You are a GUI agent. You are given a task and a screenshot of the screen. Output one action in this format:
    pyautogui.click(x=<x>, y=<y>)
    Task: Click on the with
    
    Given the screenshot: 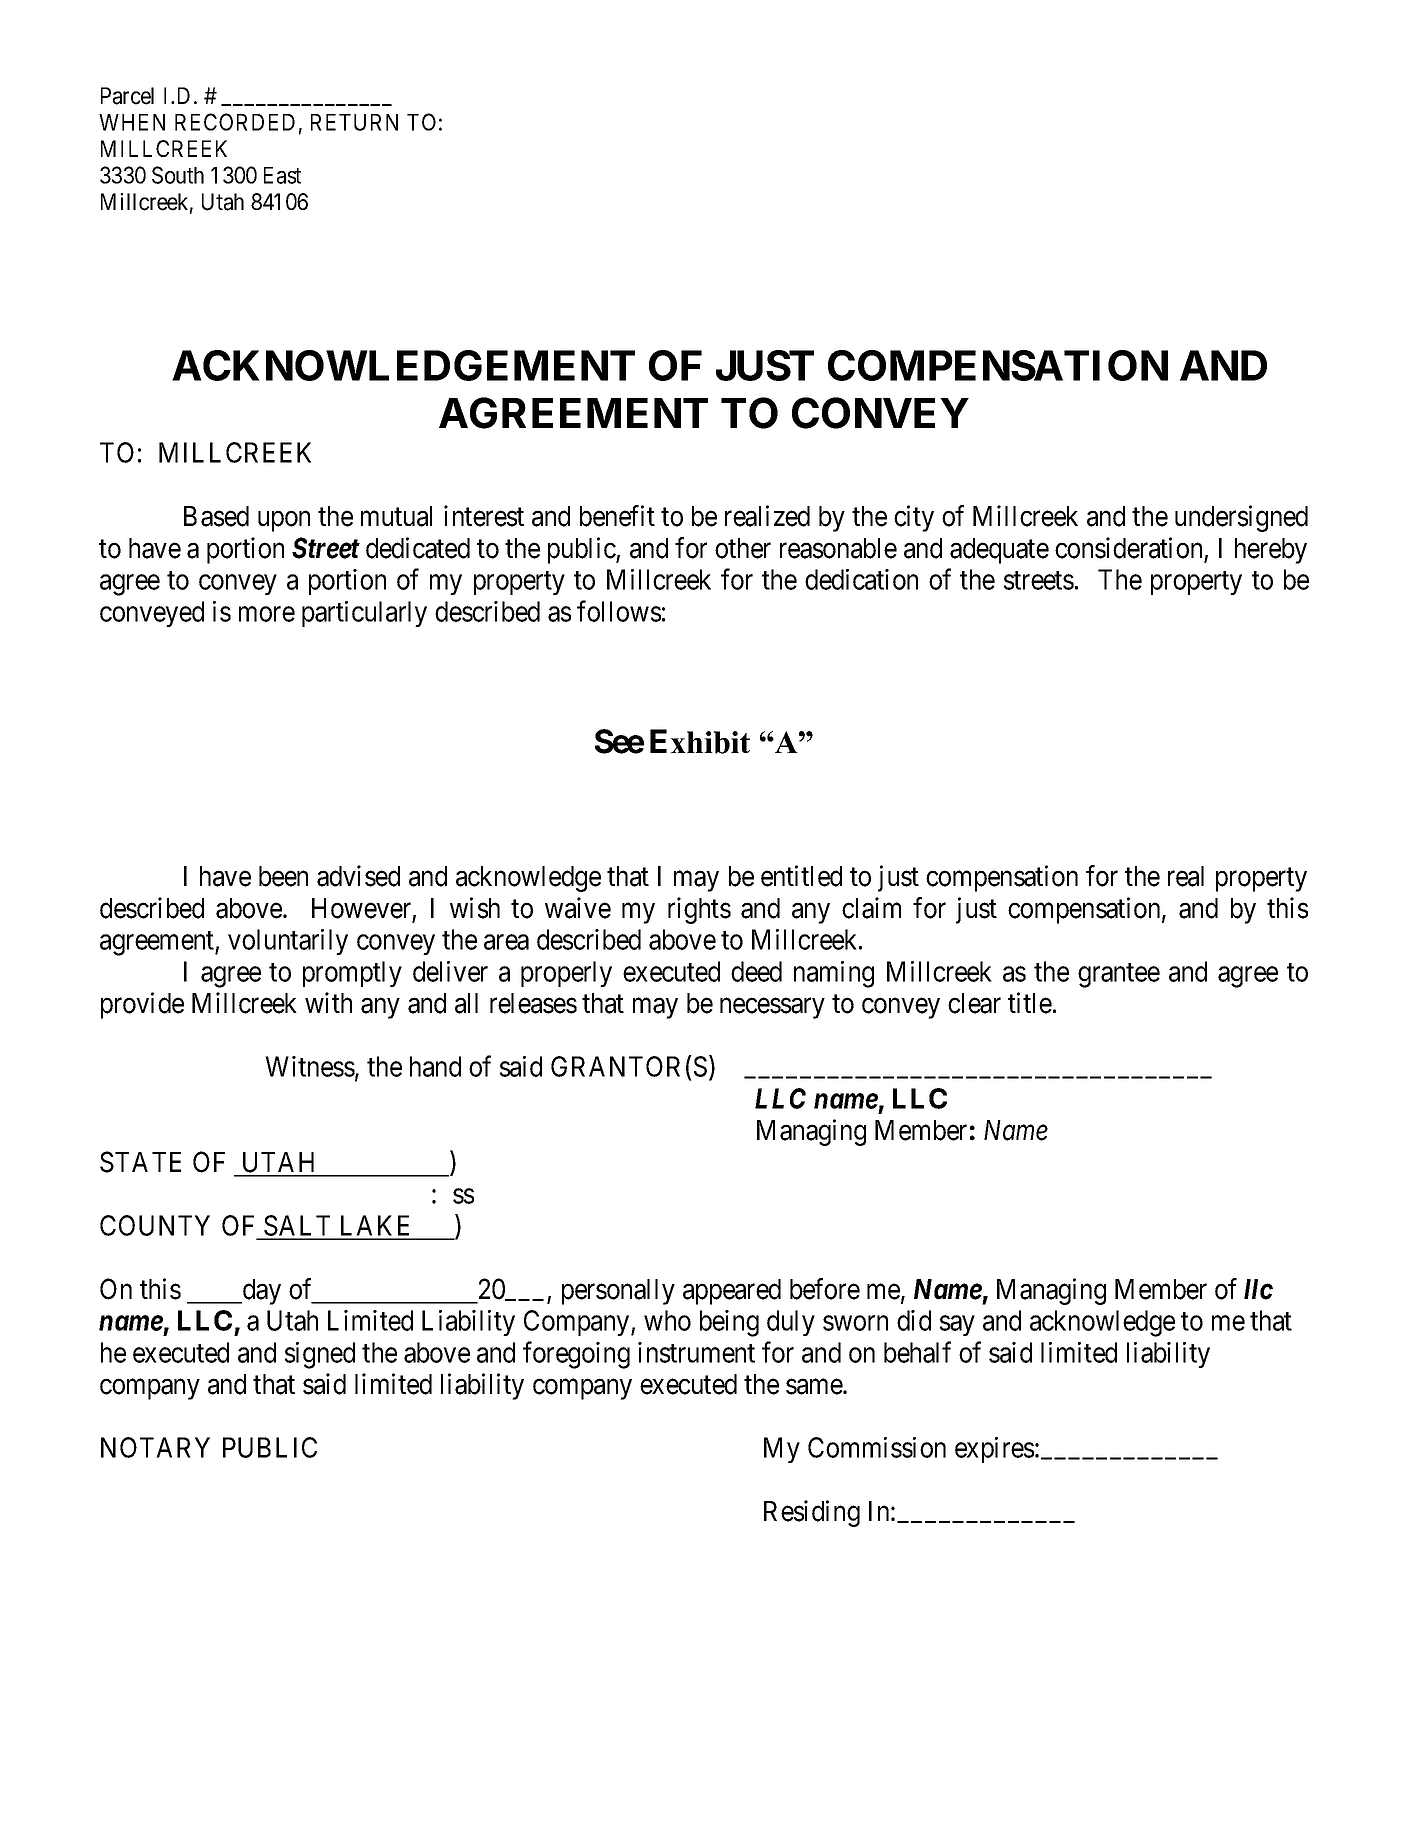 What is the action you would take?
    pyautogui.click(x=328, y=1002)
